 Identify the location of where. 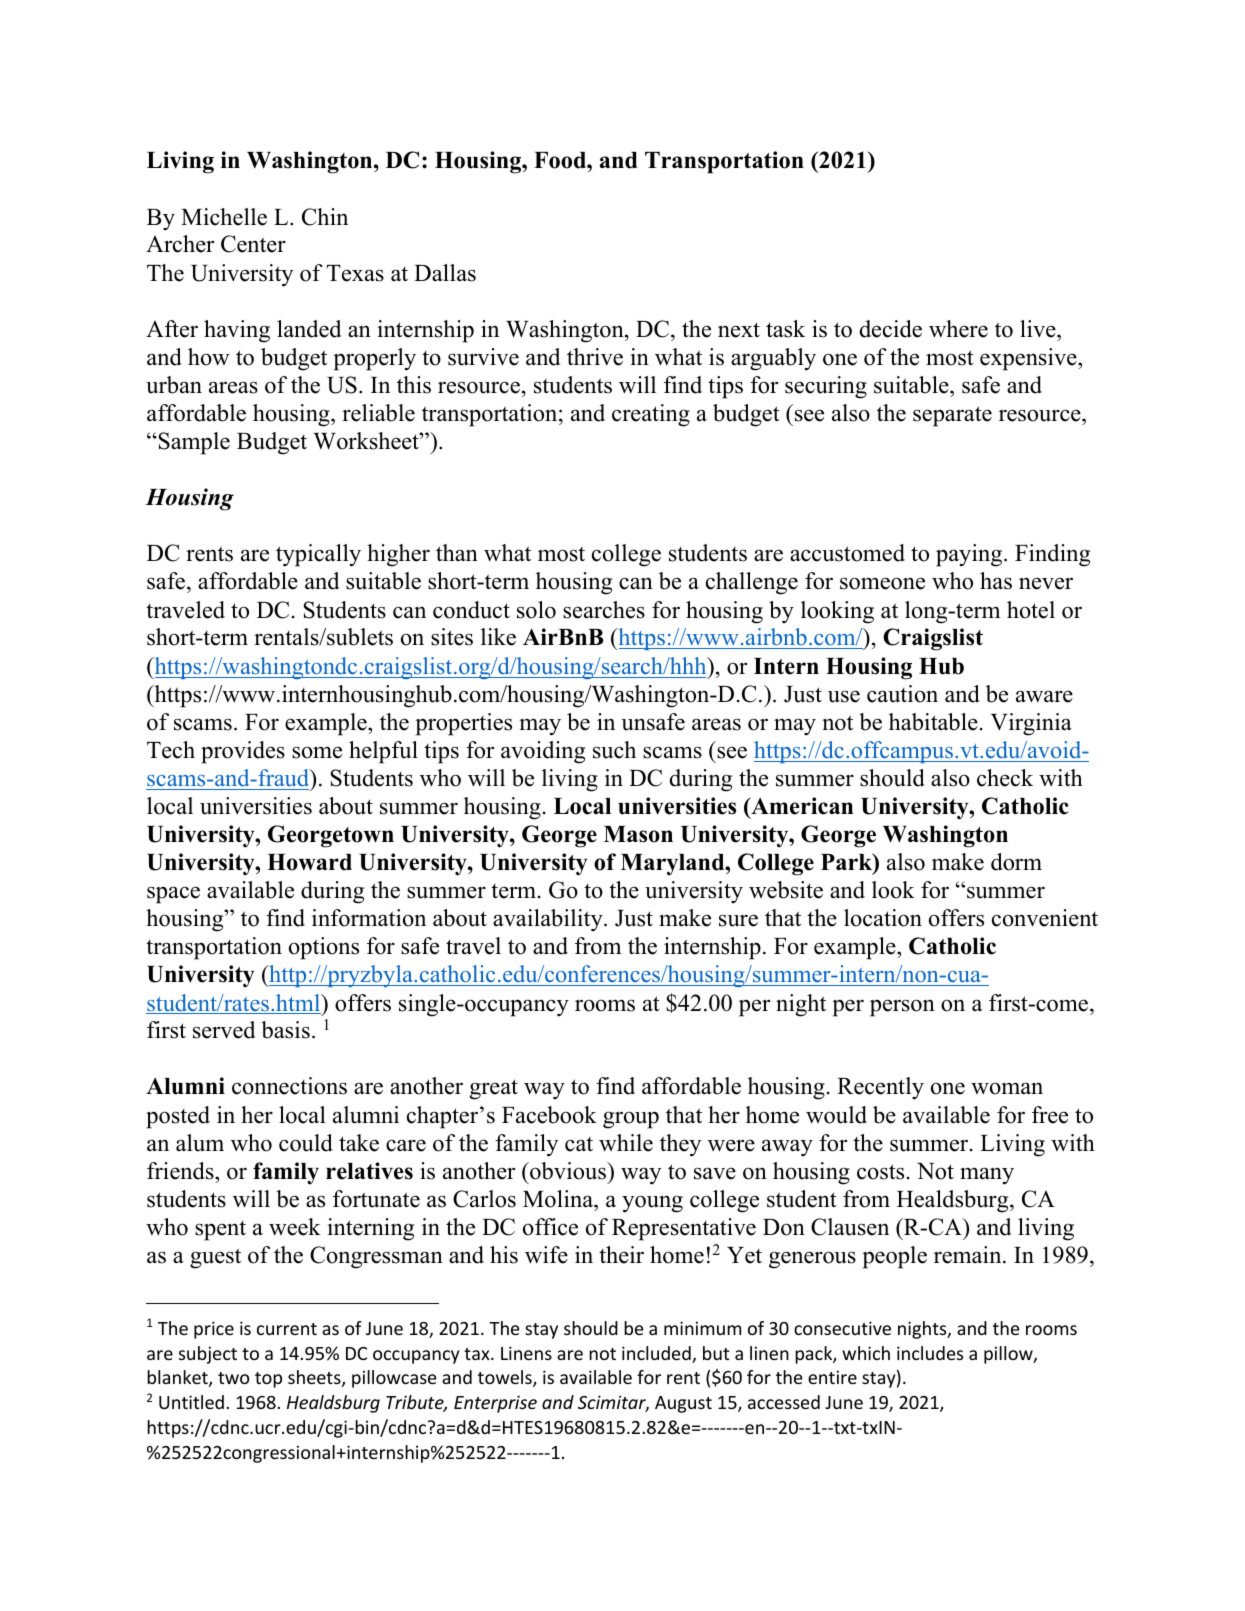
(958, 329).
